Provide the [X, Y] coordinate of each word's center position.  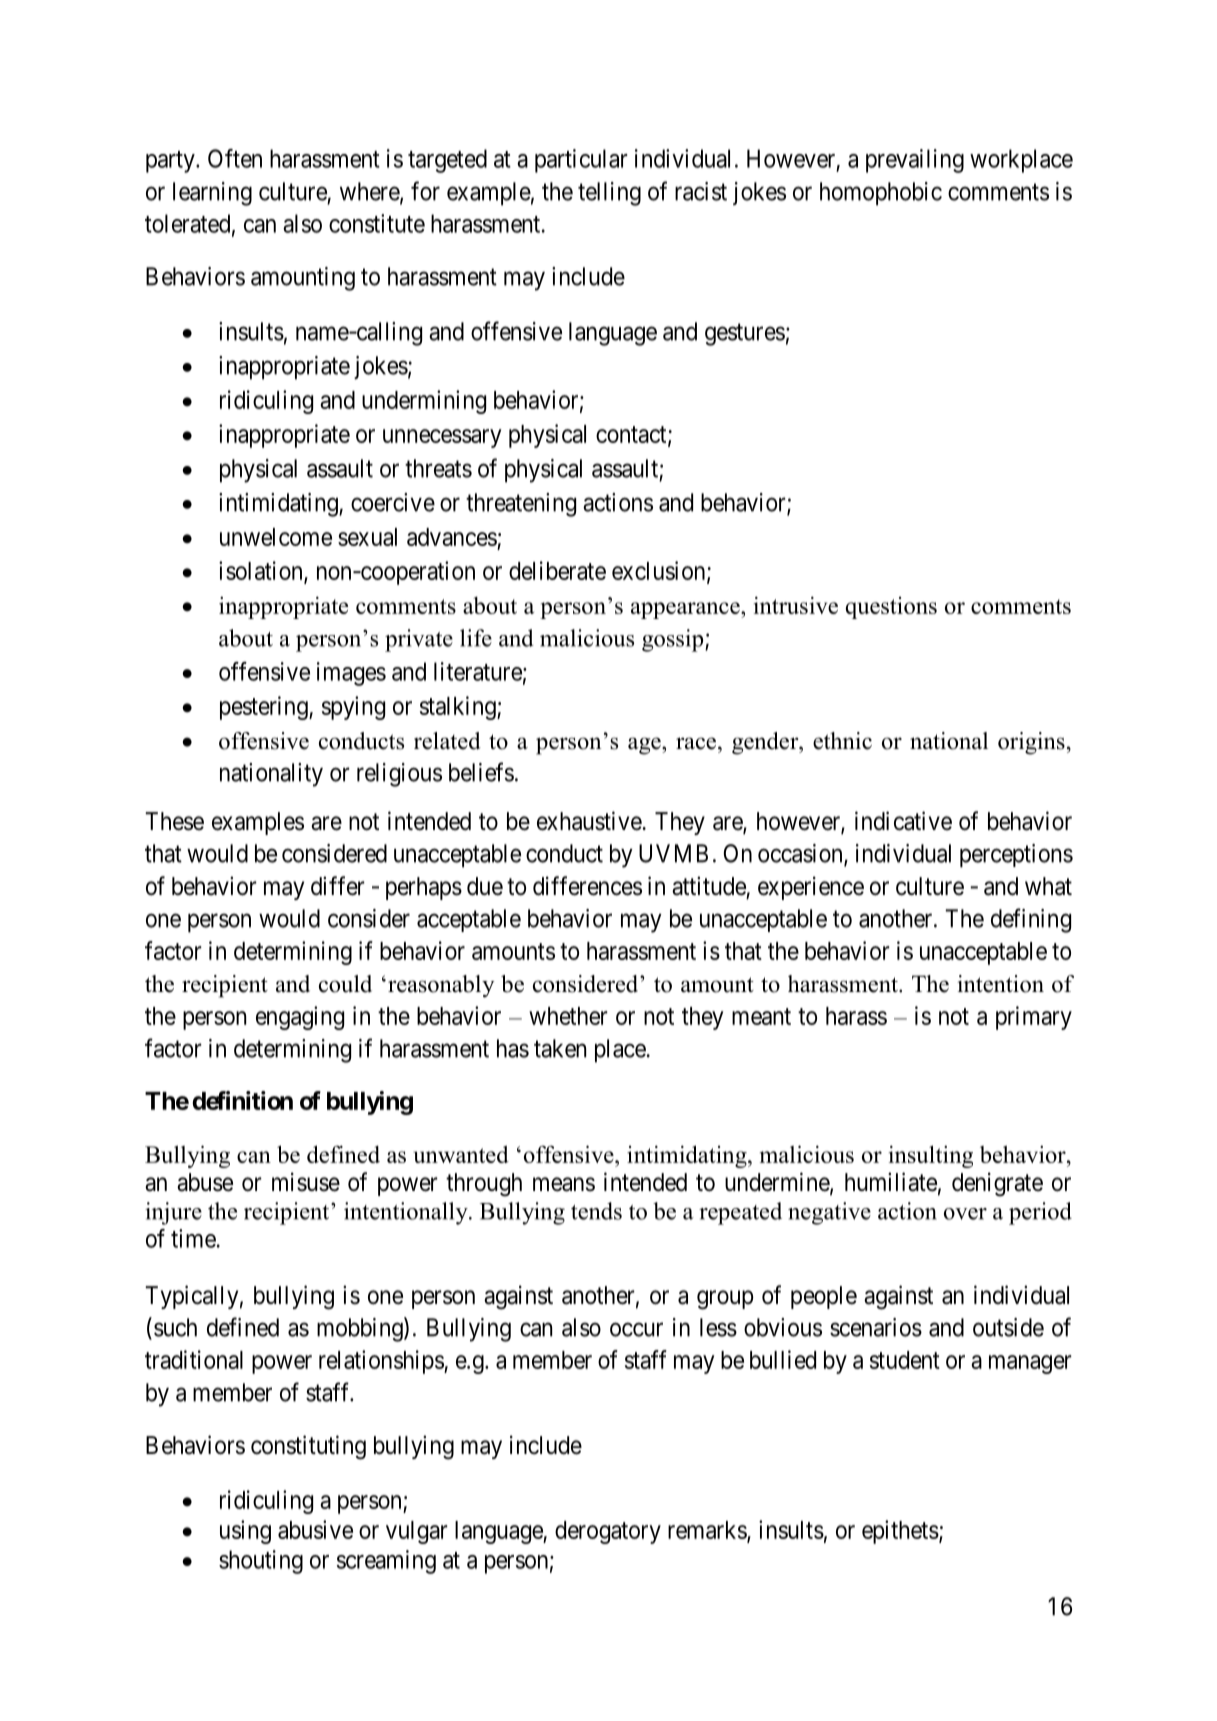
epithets [900, 1532]
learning [212, 194]
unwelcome [276, 537]
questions [891, 608]
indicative [903, 821]
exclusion [660, 571]
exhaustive [590, 821]
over [965, 1214]
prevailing [915, 161]
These [174, 821]
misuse [306, 1182]
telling [609, 194]
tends [596, 1211]
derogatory [608, 1532]
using [245, 1532]
